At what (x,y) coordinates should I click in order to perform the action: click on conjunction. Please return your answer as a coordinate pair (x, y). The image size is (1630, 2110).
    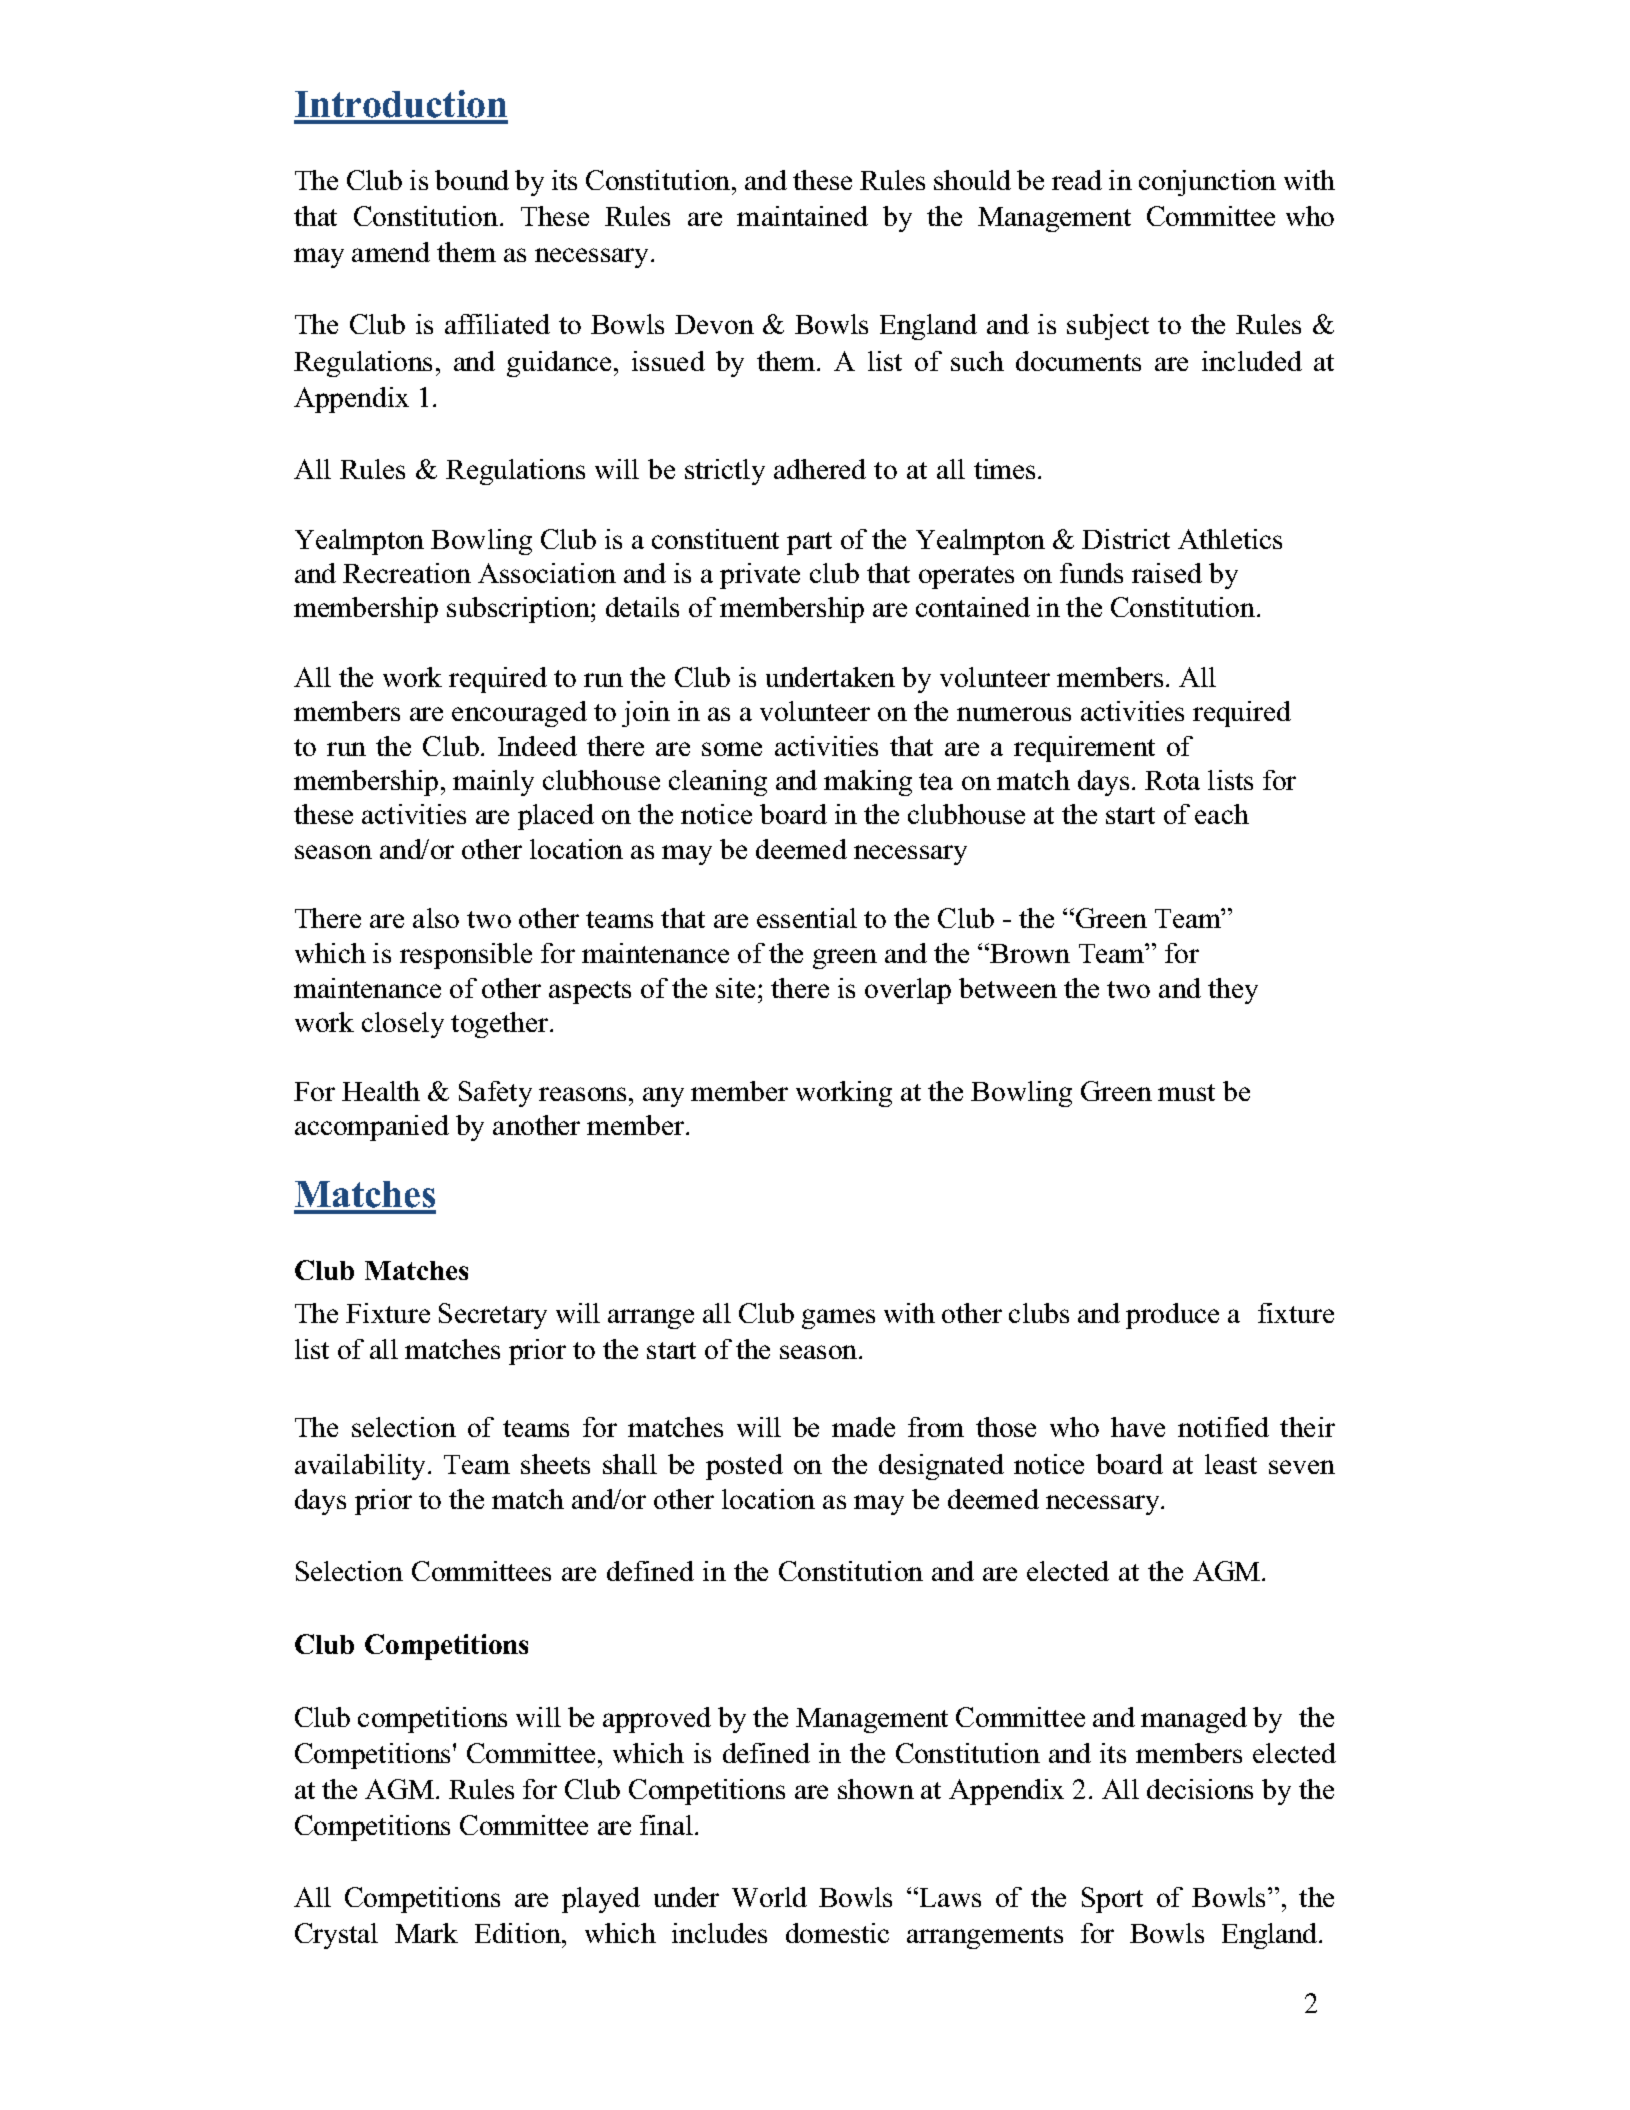
    Looking at the image, I should click on (1207, 183).
